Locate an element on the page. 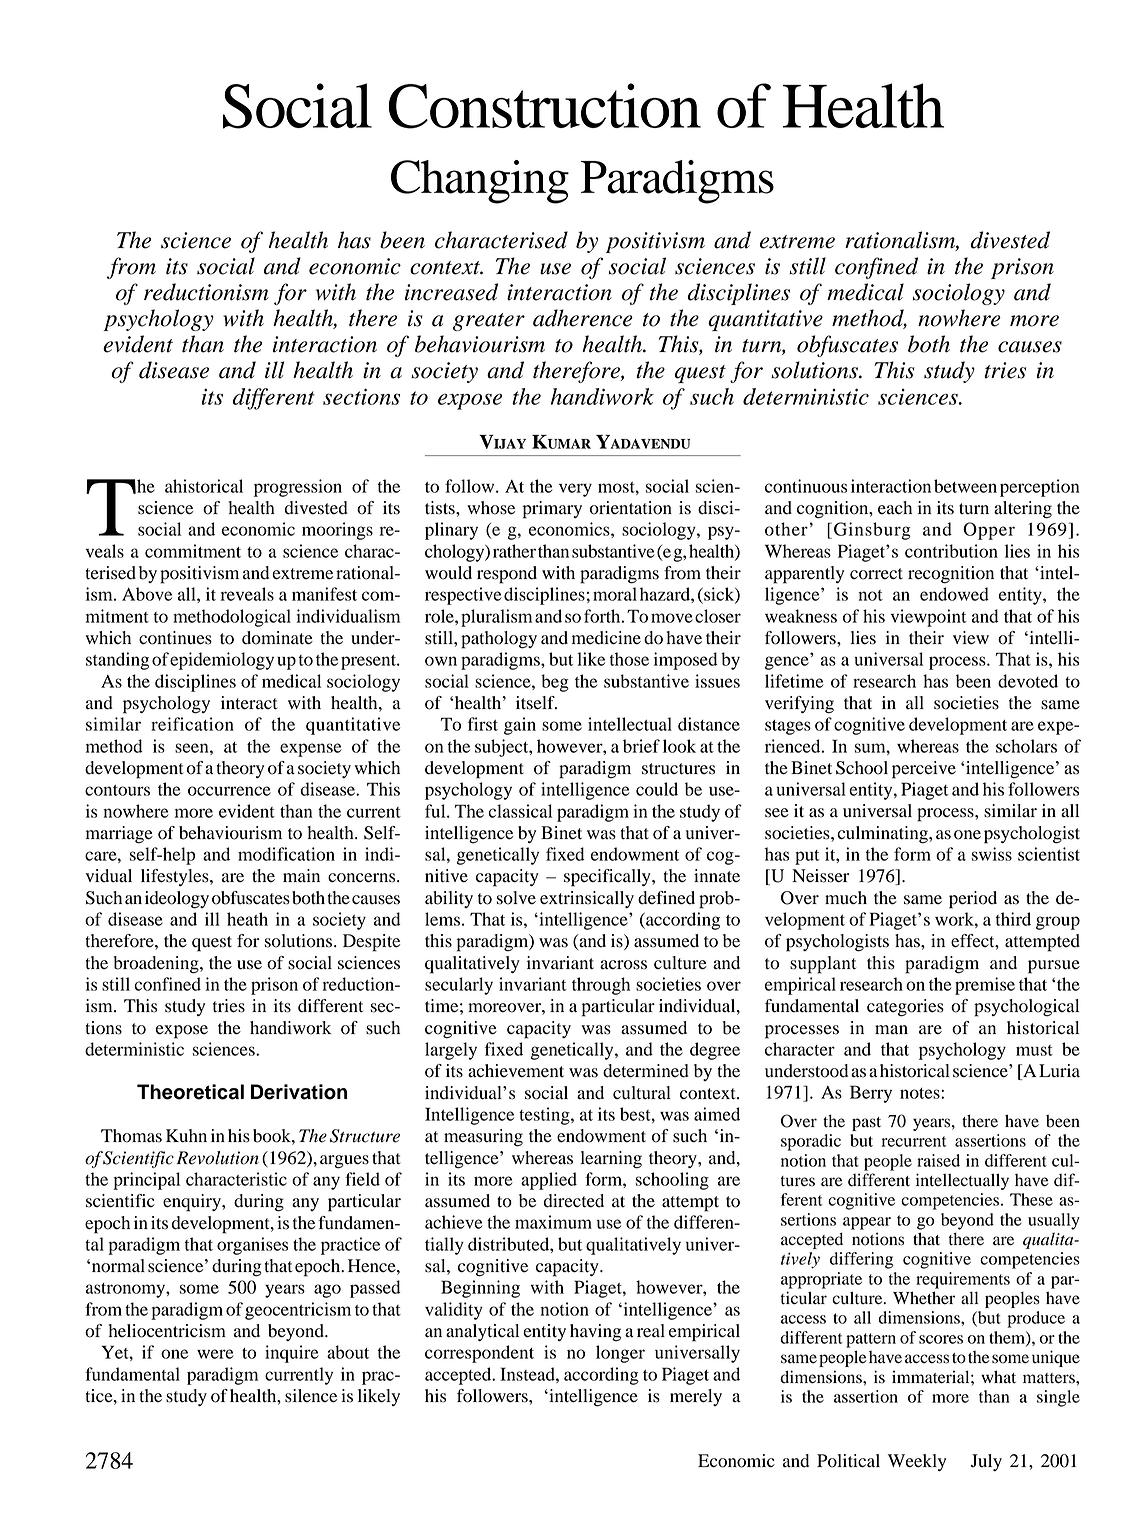  Weekly is located at coordinates (917, 1462).
